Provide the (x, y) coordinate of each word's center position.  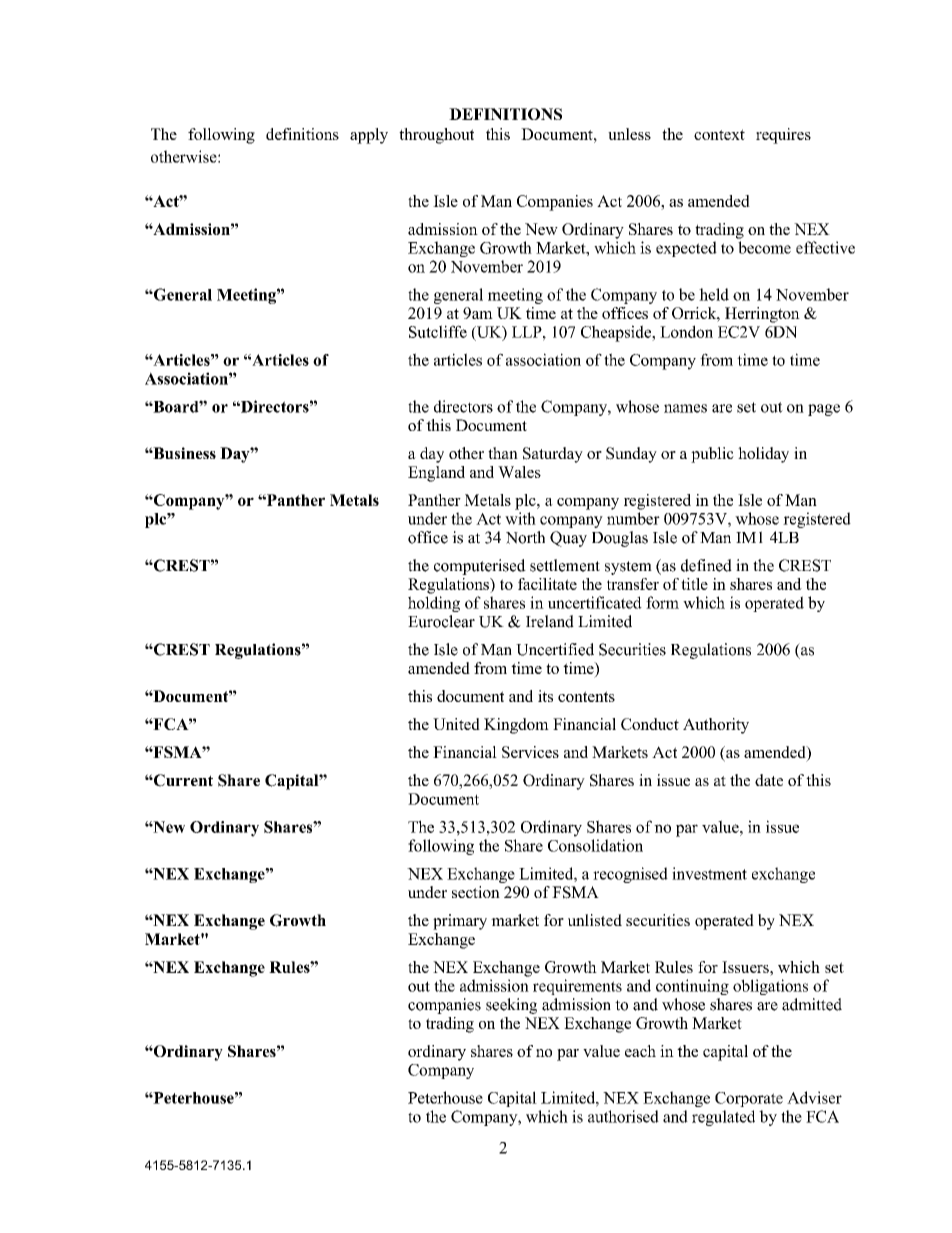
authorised (623, 1116)
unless (629, 134)
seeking (511, 1006)
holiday (763, 455)
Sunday (631, 455)
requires (783, 136)
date (769, 780)
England (436, 474)
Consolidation (595, 845)
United (456, 724)
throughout (436, 136)
